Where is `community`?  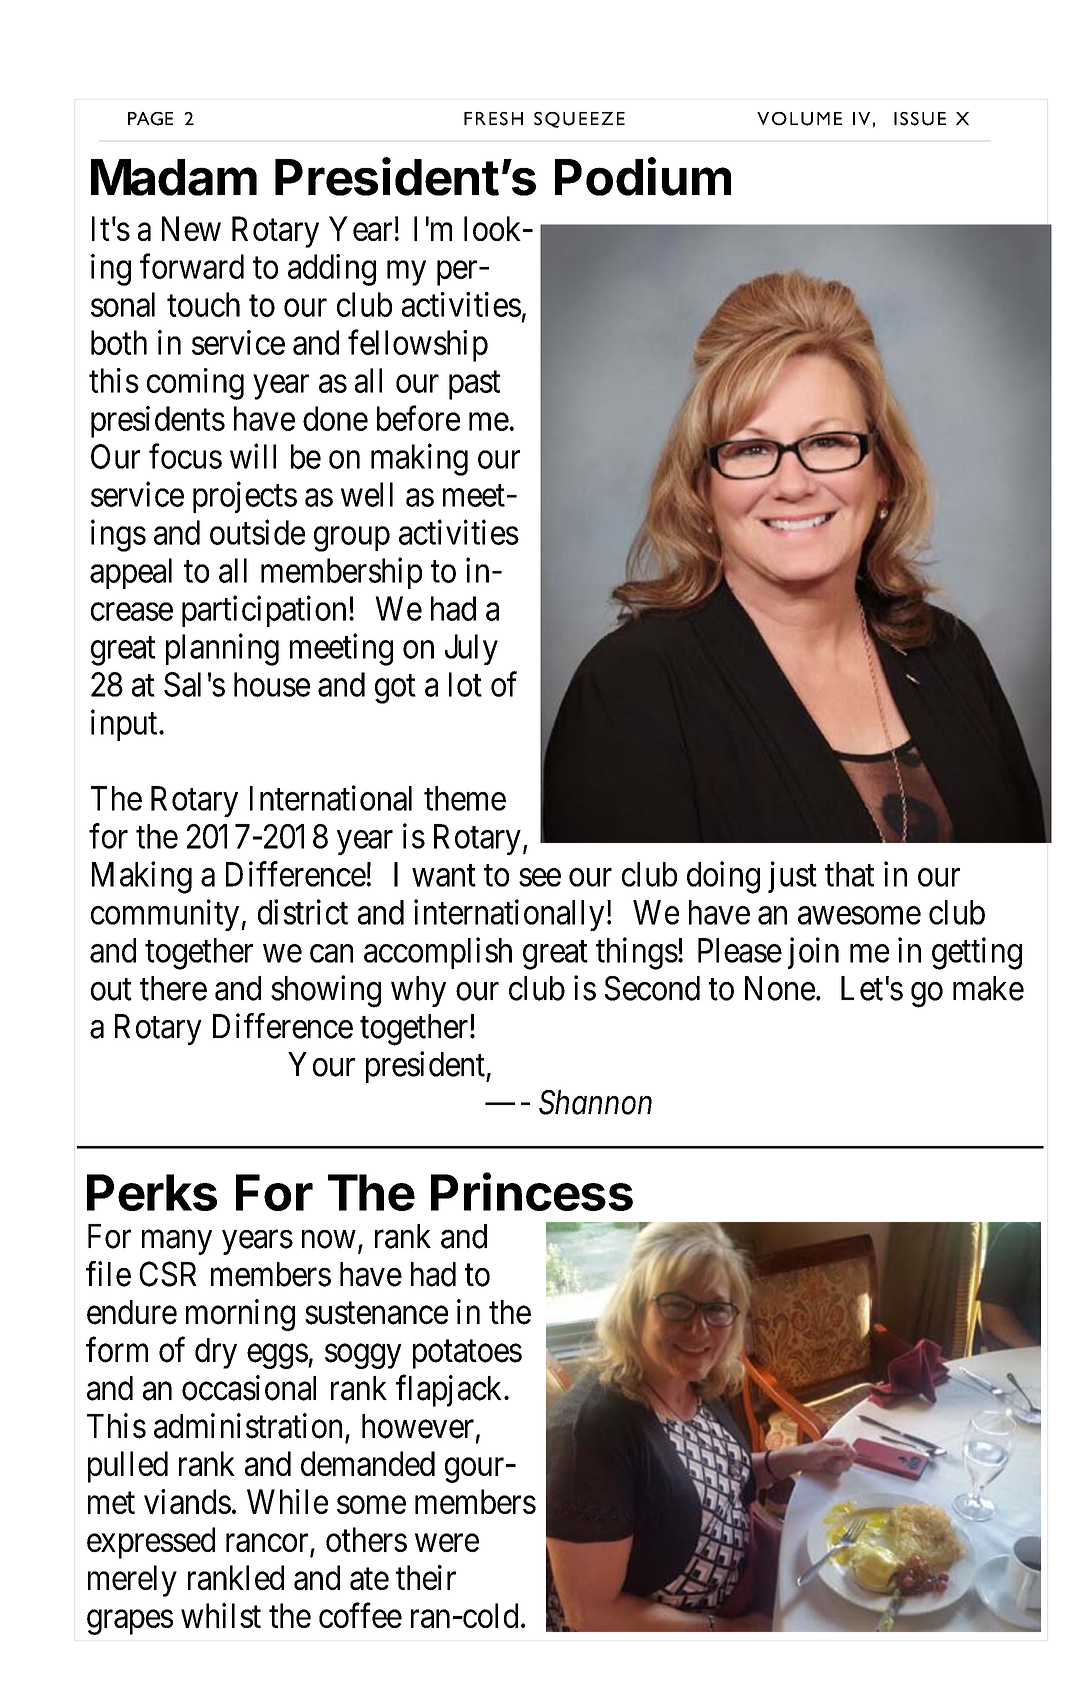 community is located at coordinates (166, 915).
